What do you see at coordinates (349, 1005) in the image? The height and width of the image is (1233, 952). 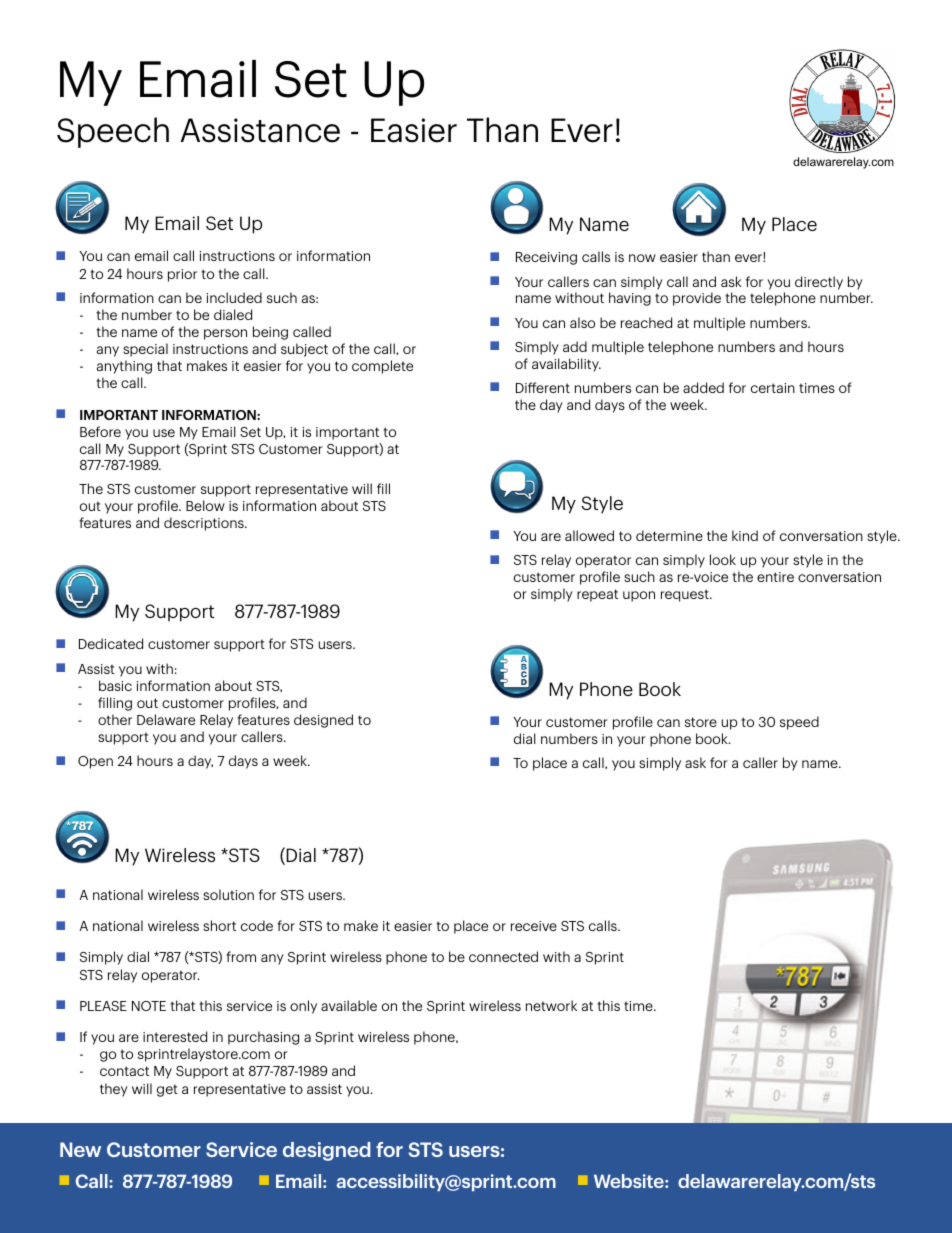 I see `available` at bounding box center [349, 1005].
